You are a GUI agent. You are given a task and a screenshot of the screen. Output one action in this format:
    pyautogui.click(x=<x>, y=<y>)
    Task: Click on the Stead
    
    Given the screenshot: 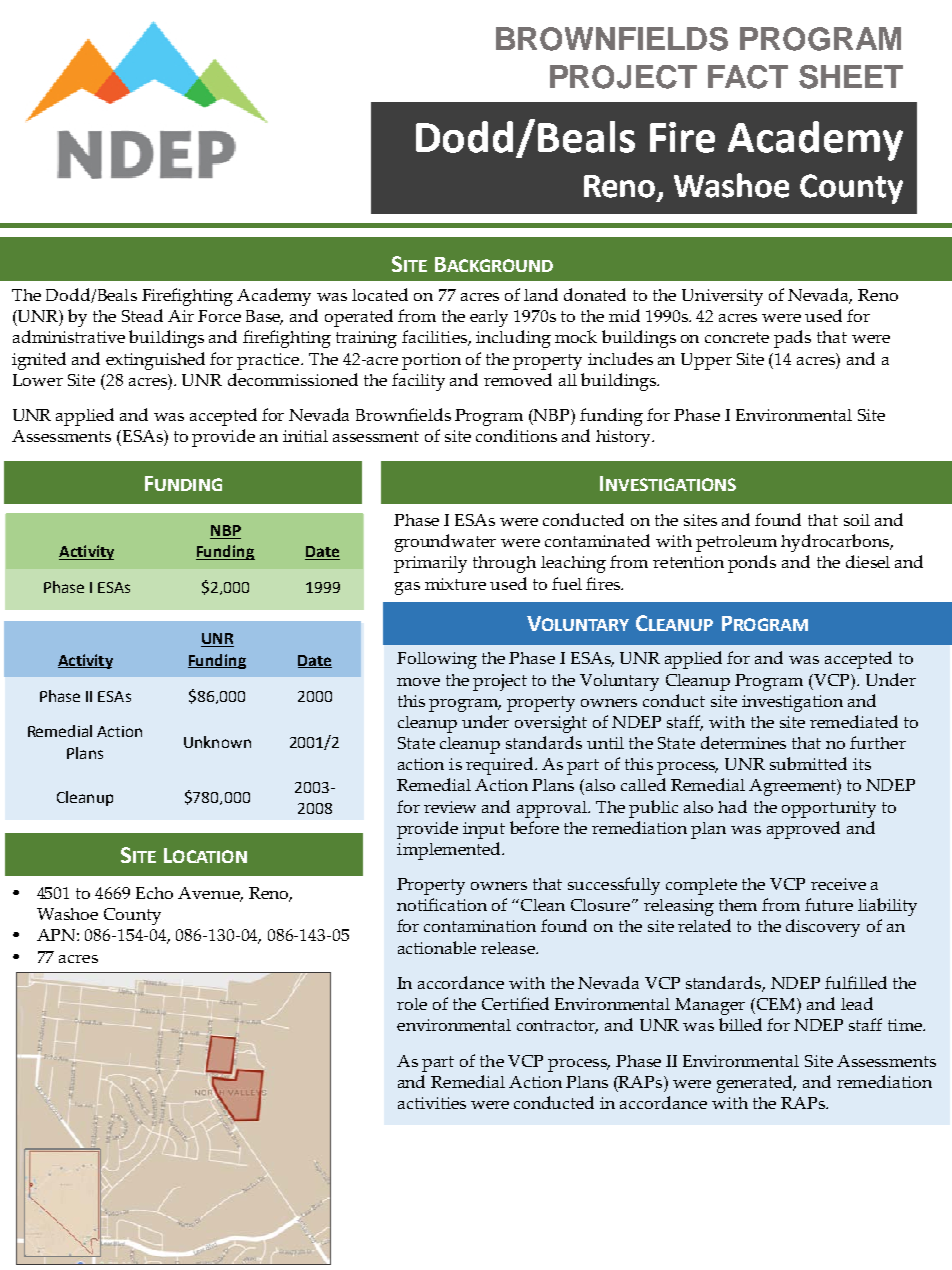 What is the action you would take?
    pyautogui.click(x=142, y=315)
